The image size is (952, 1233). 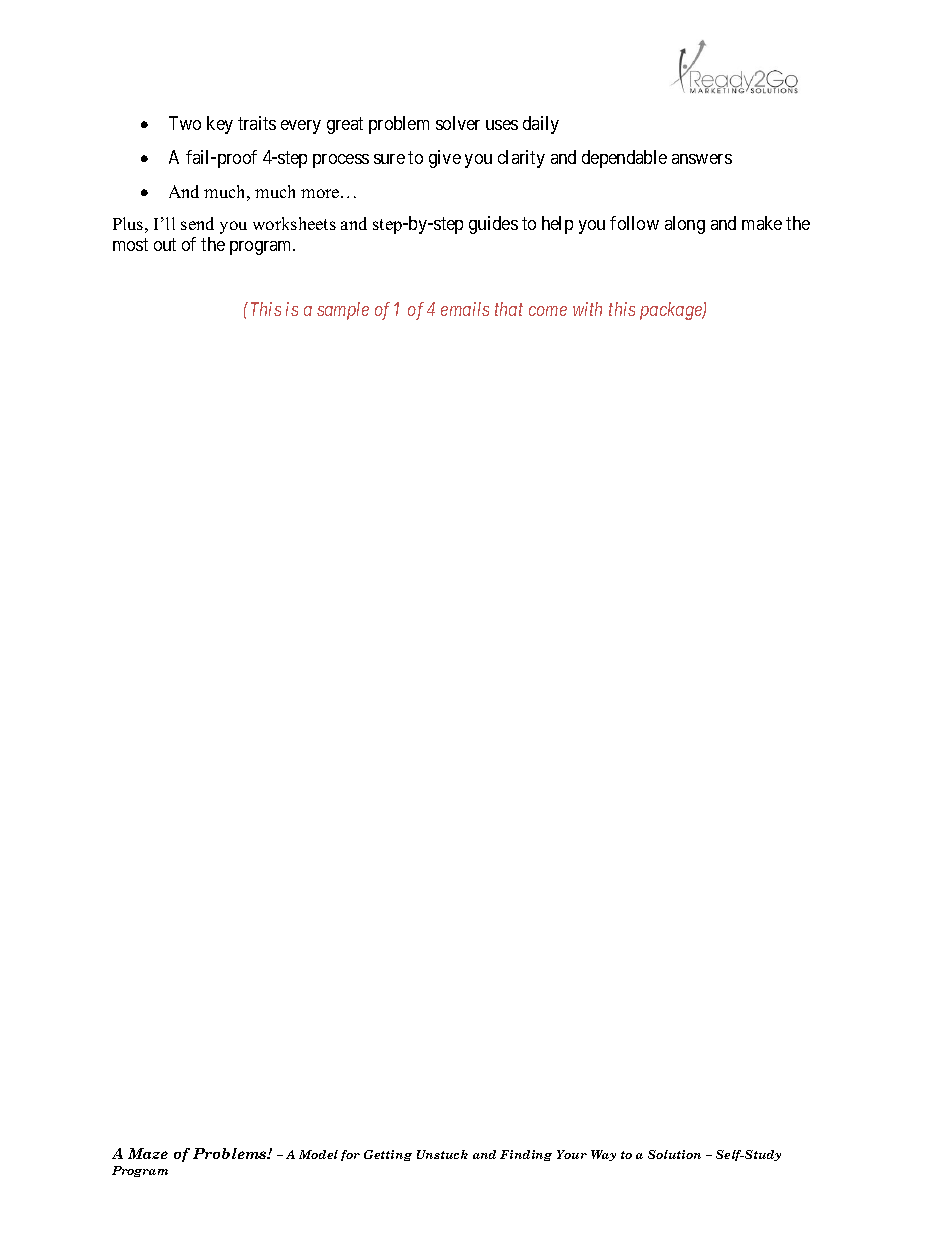 I want to click on answers, so click(x=702, y=159).
